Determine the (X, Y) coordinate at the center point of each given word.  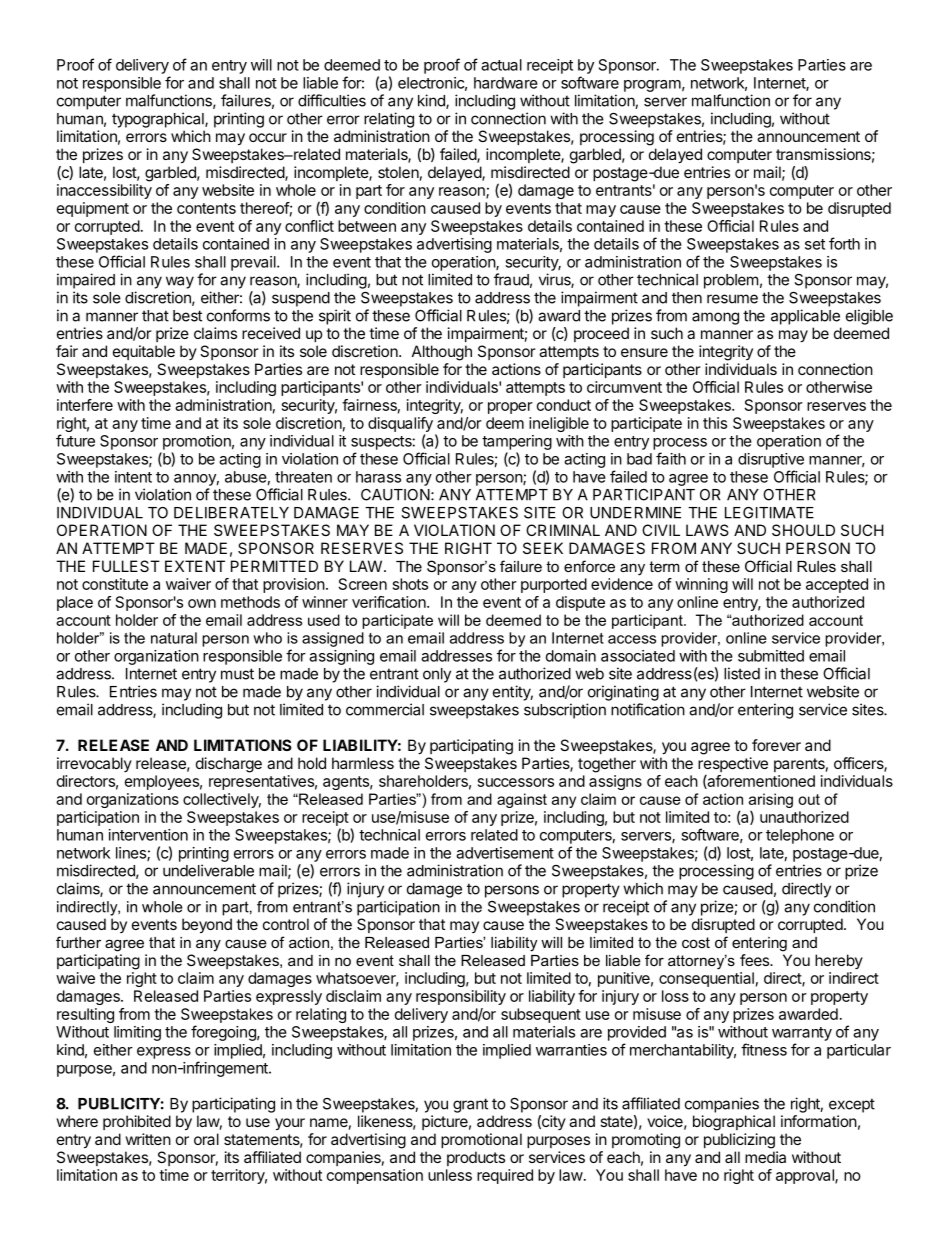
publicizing (739, 1141)
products (476, 1158)
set (815, 244)
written (148, 1139)
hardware (506, 83)
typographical (159, 120)
